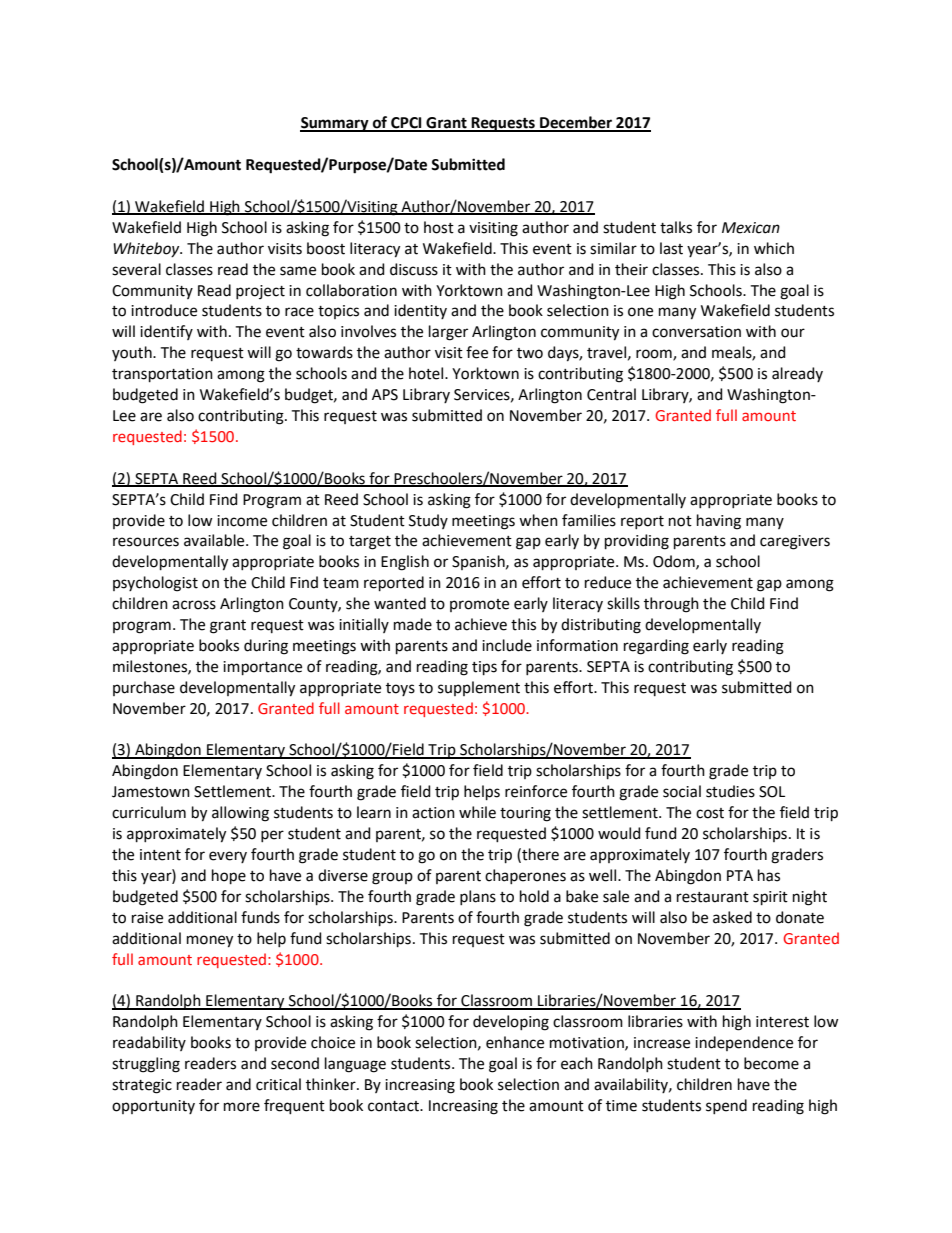  What do you see at coordinates (751, 228) in the screenshot?
I see `Mexican` at bounding box center [751, 228].
